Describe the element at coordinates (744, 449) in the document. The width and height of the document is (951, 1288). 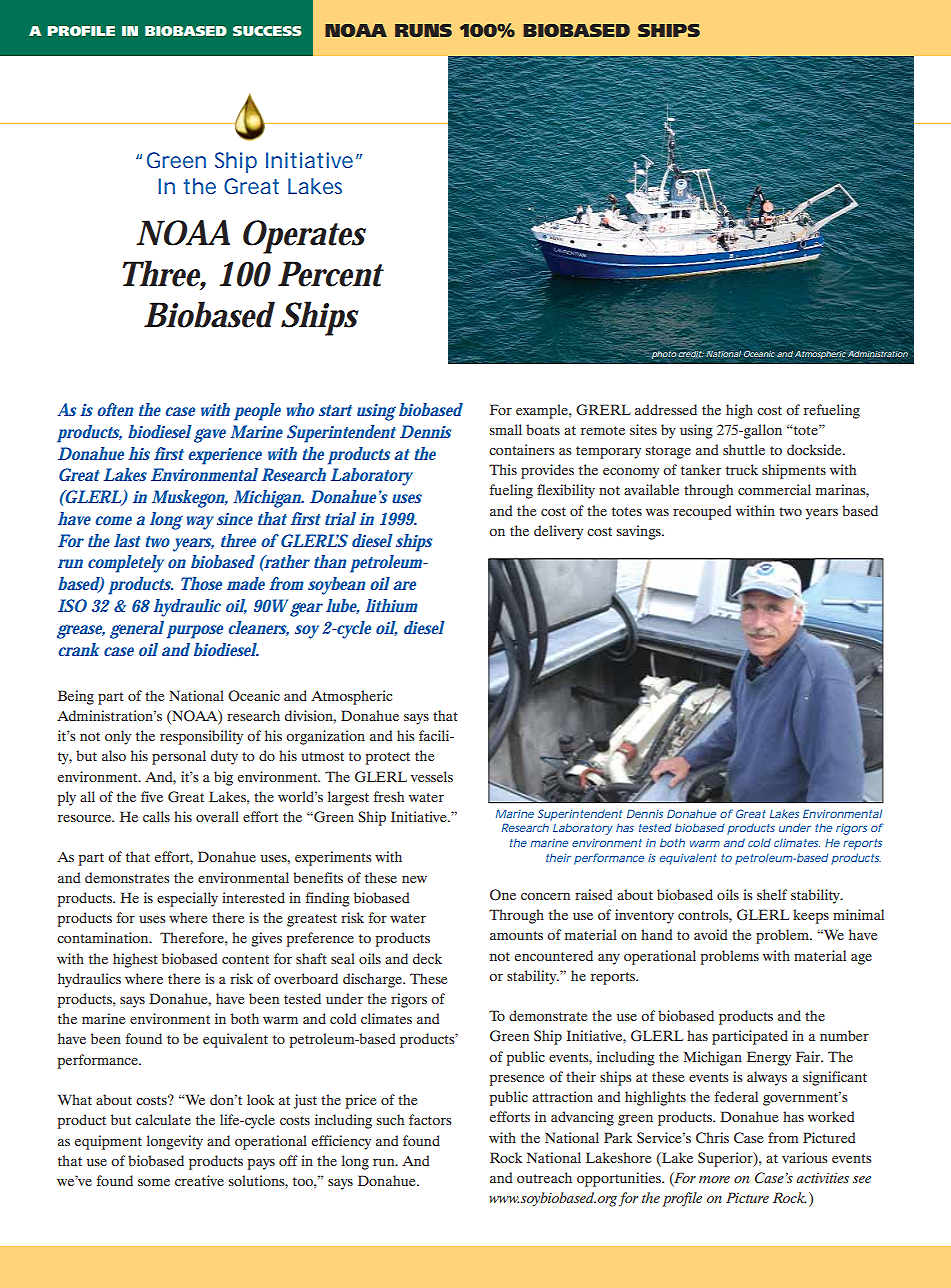
I see `shuttle` at that location.
